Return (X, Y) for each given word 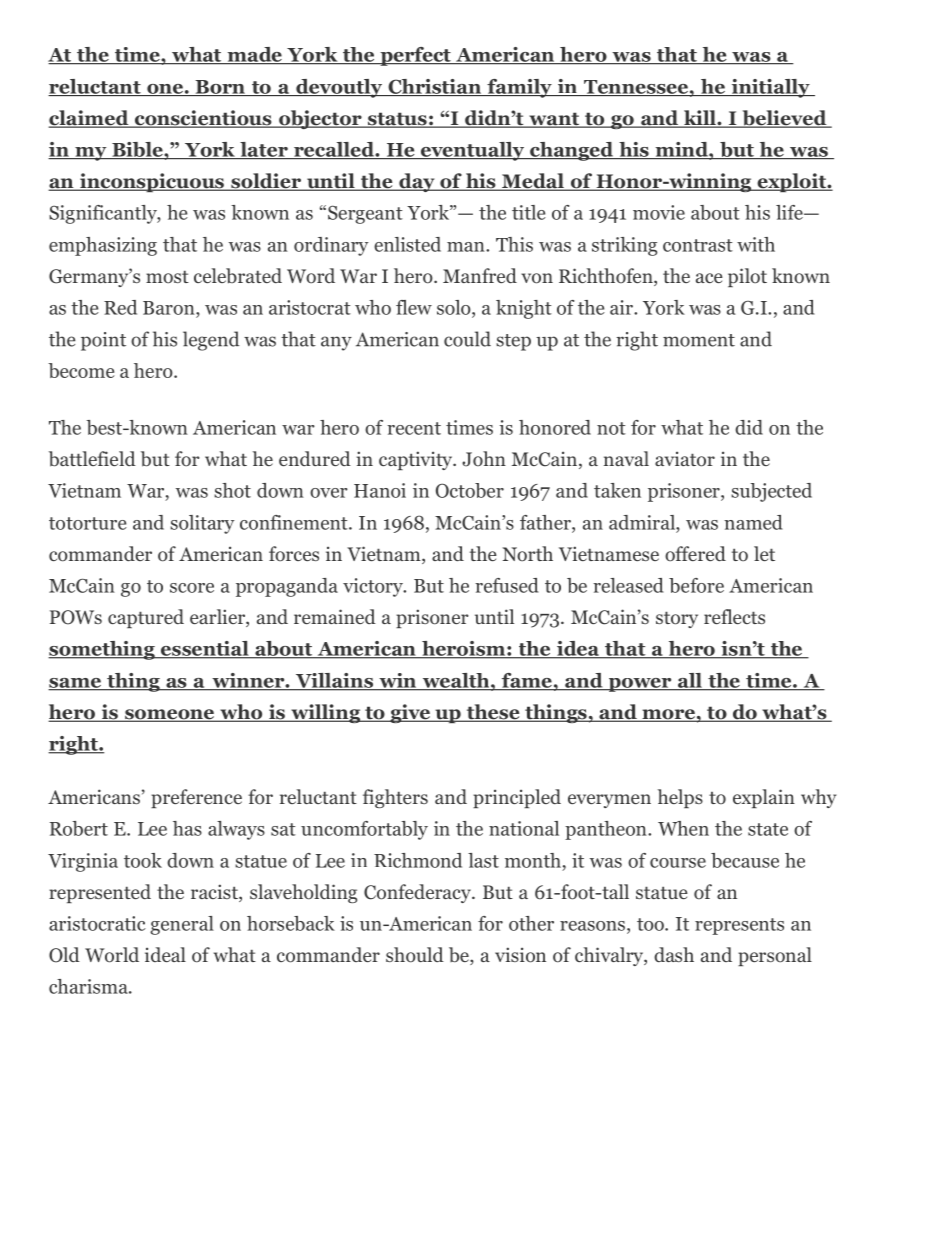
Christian (434, 87)
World (112, 955)
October (470, 490)
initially (770, 88)
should (415, 955)
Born (220, 88)
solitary (202, 524)
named (753, 522)
